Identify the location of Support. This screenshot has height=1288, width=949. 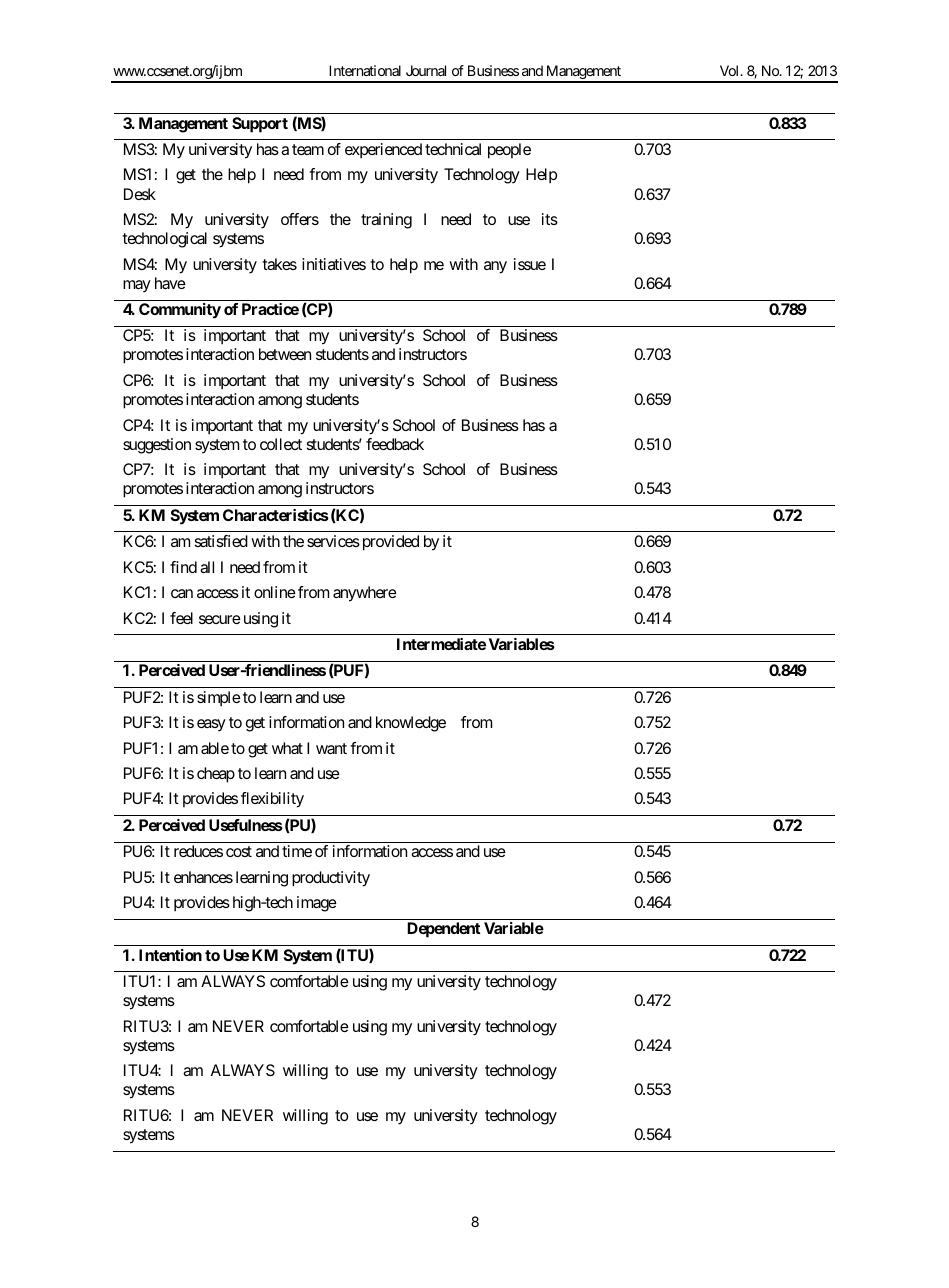
(260, 125).
